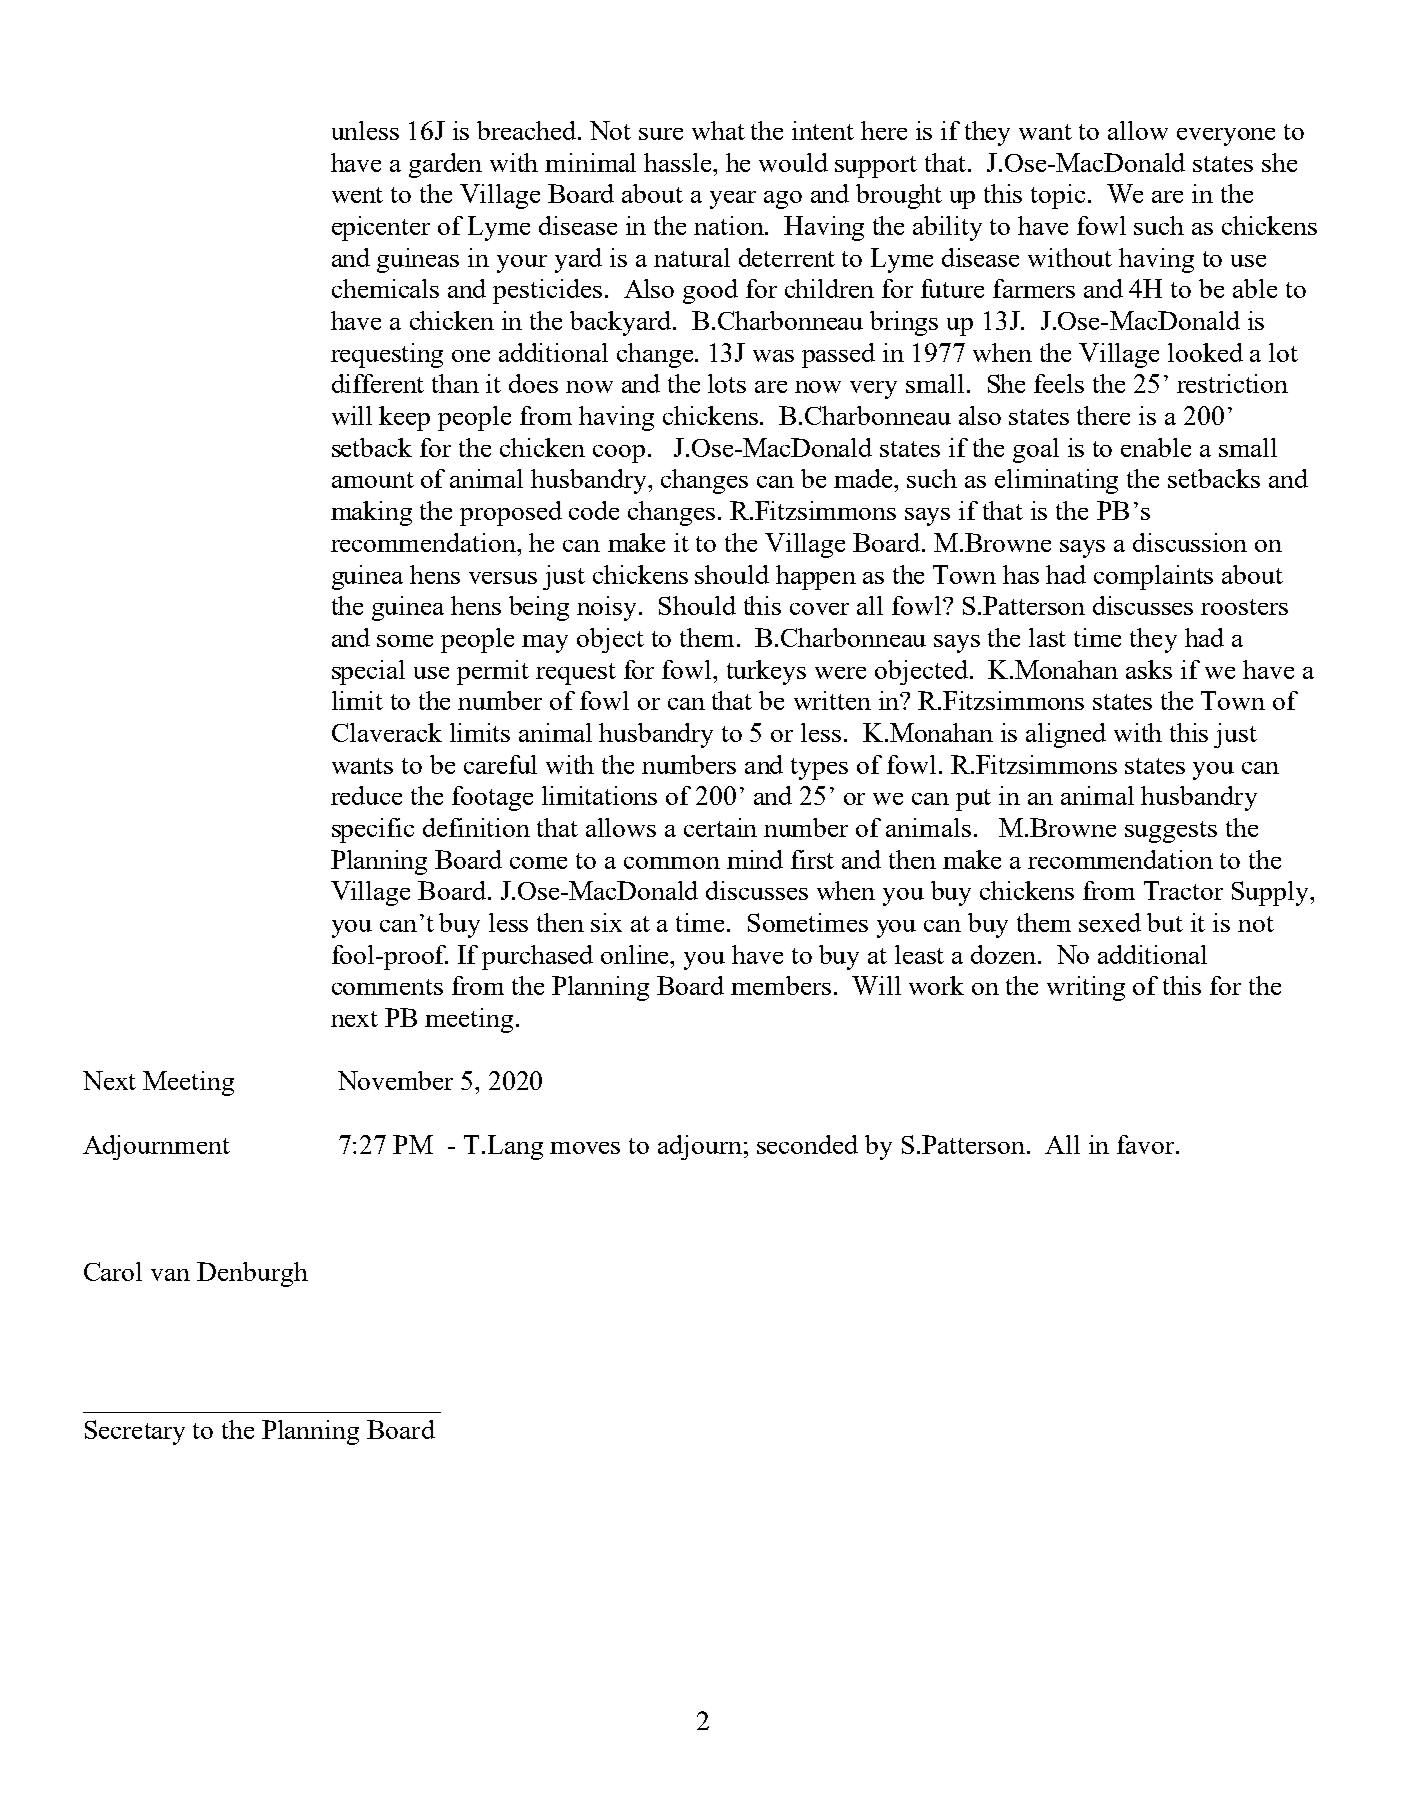  I want to click on November, so click(395, 1080).
